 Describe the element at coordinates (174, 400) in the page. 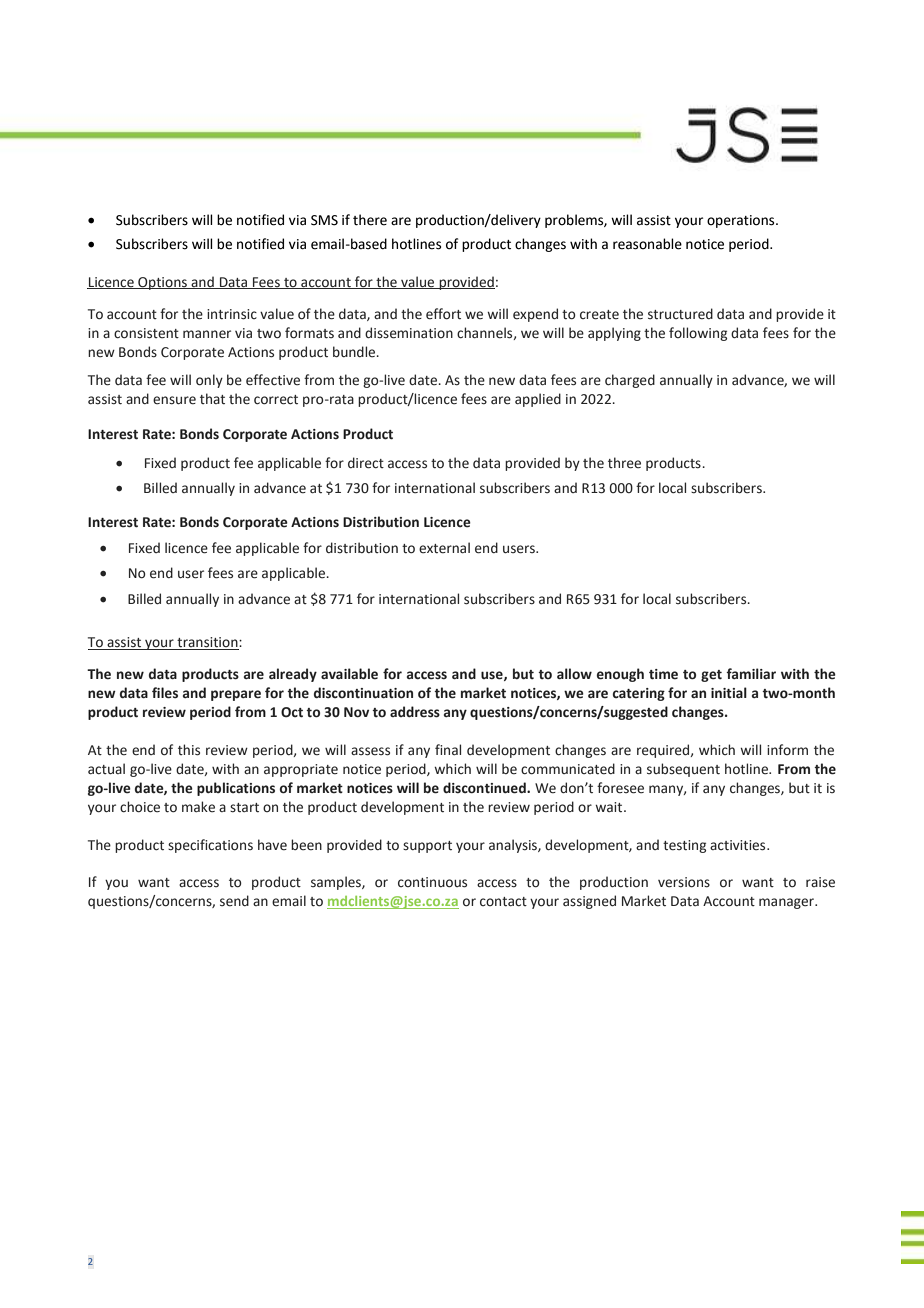

I see `ensure` at that location.
